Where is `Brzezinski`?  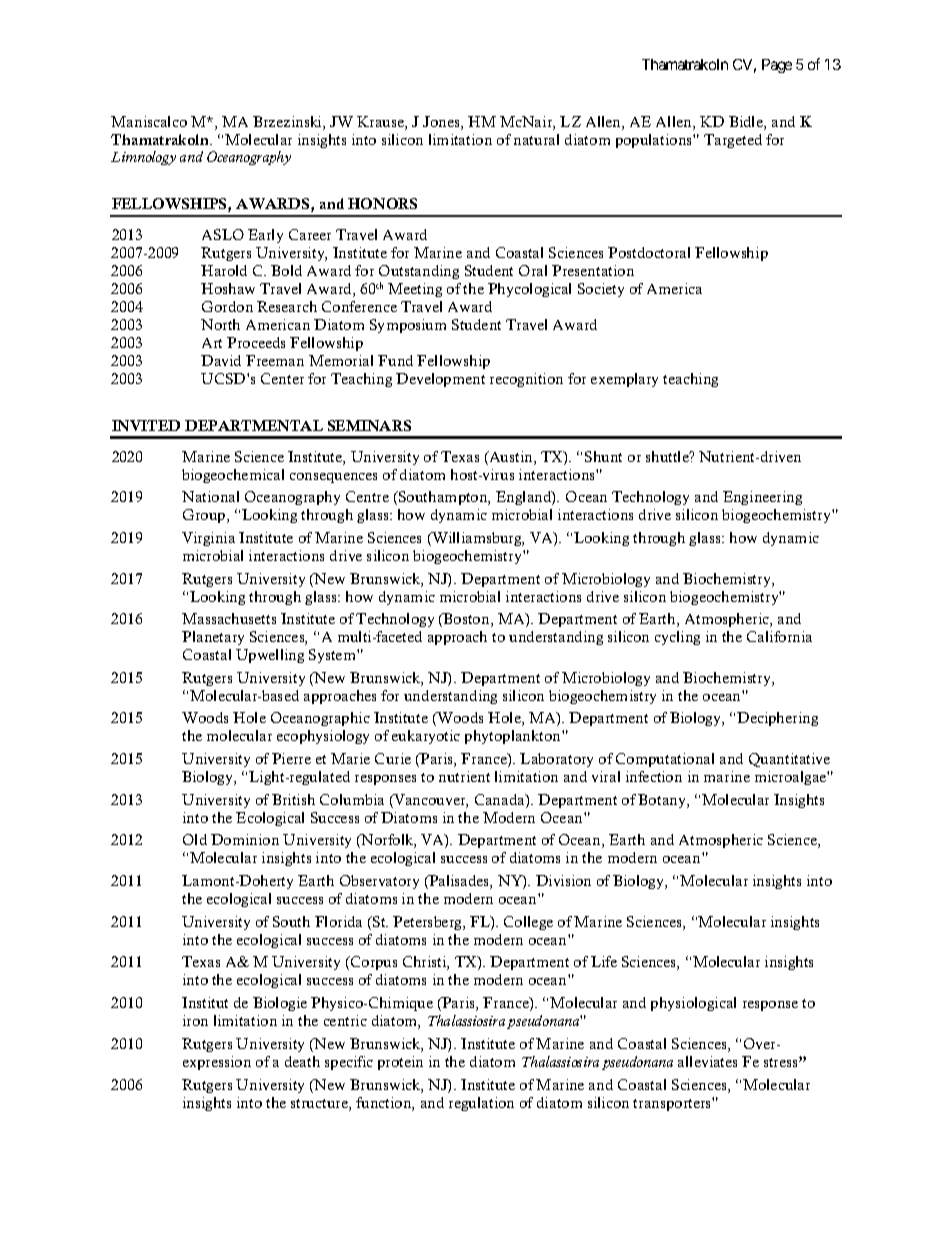 Brzezinski is located at coordinates (288, 123).
